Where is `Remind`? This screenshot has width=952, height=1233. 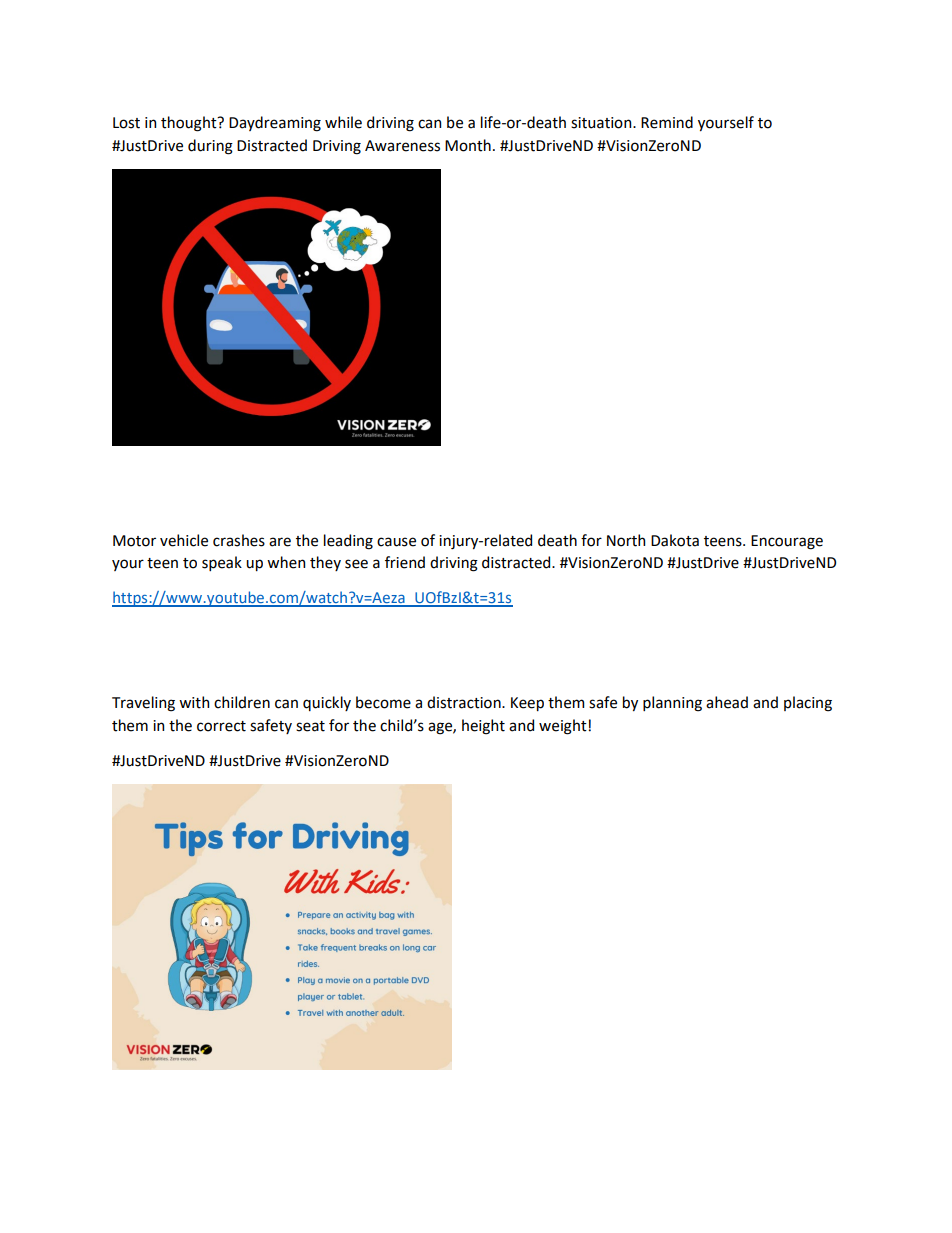
Remind is located at coordinates (667, 122).
